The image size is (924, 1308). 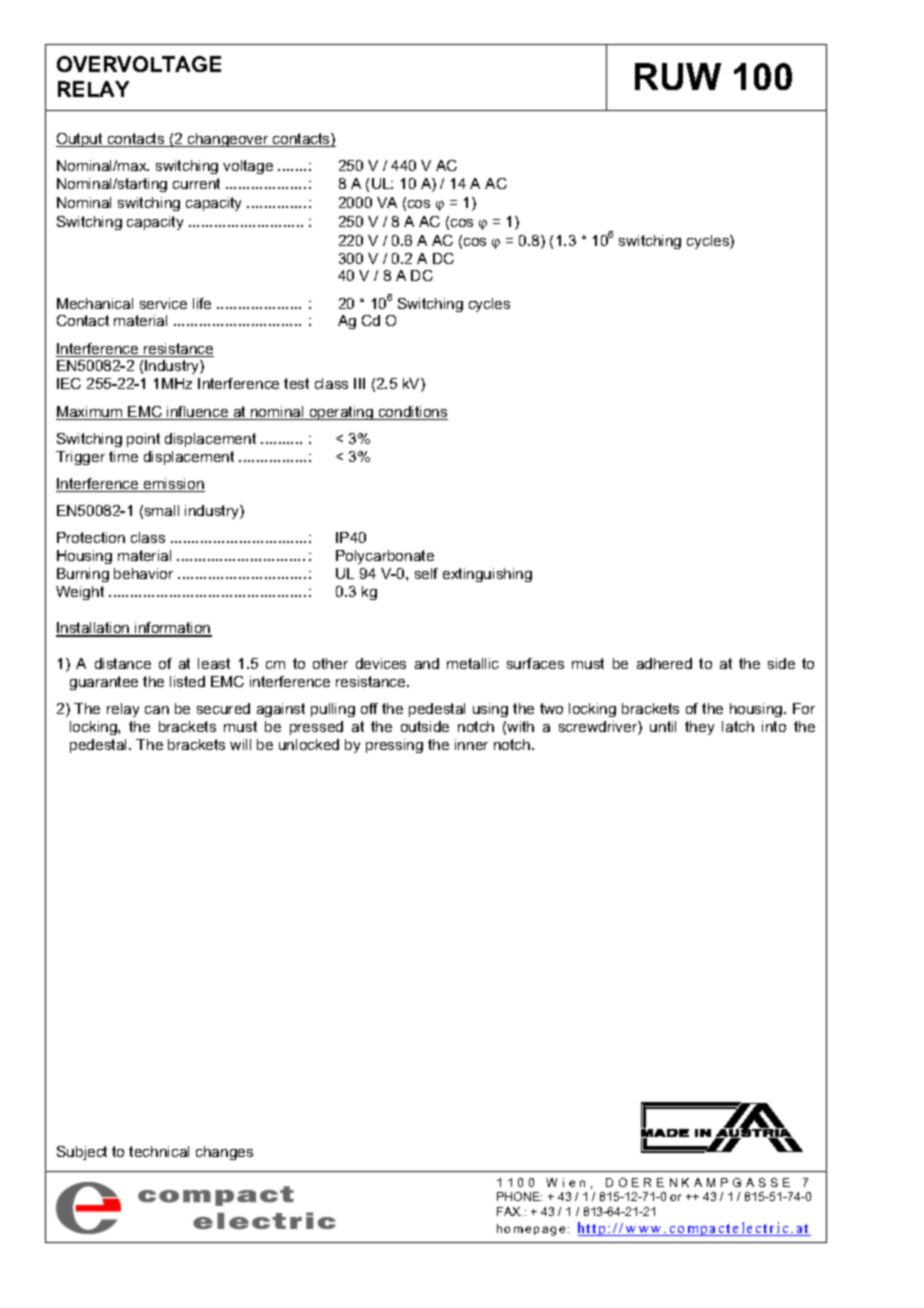 I want to click on Polycarbonate, so click(x=385, y=557).
